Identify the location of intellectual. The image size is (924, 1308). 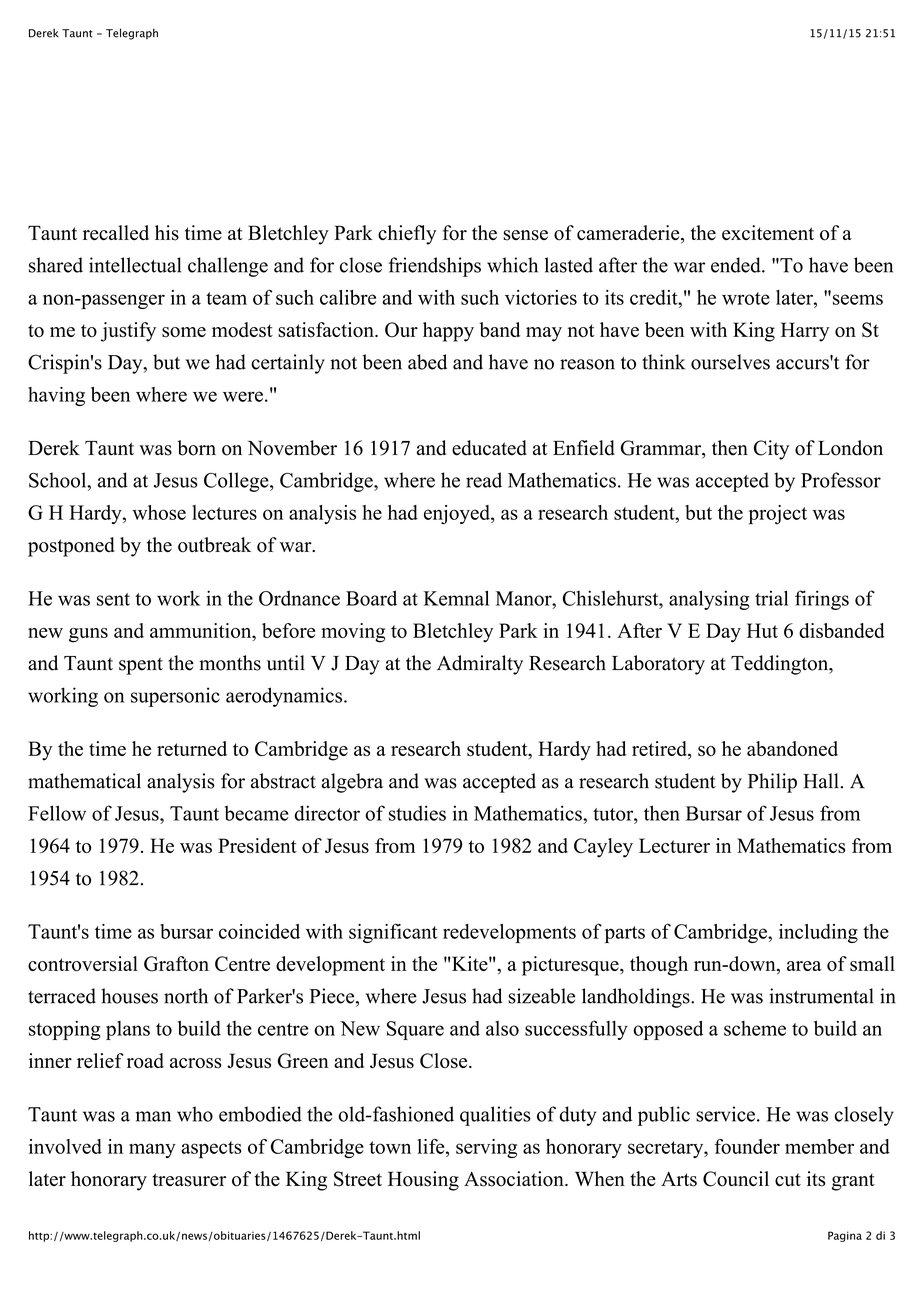
(135, 265).
